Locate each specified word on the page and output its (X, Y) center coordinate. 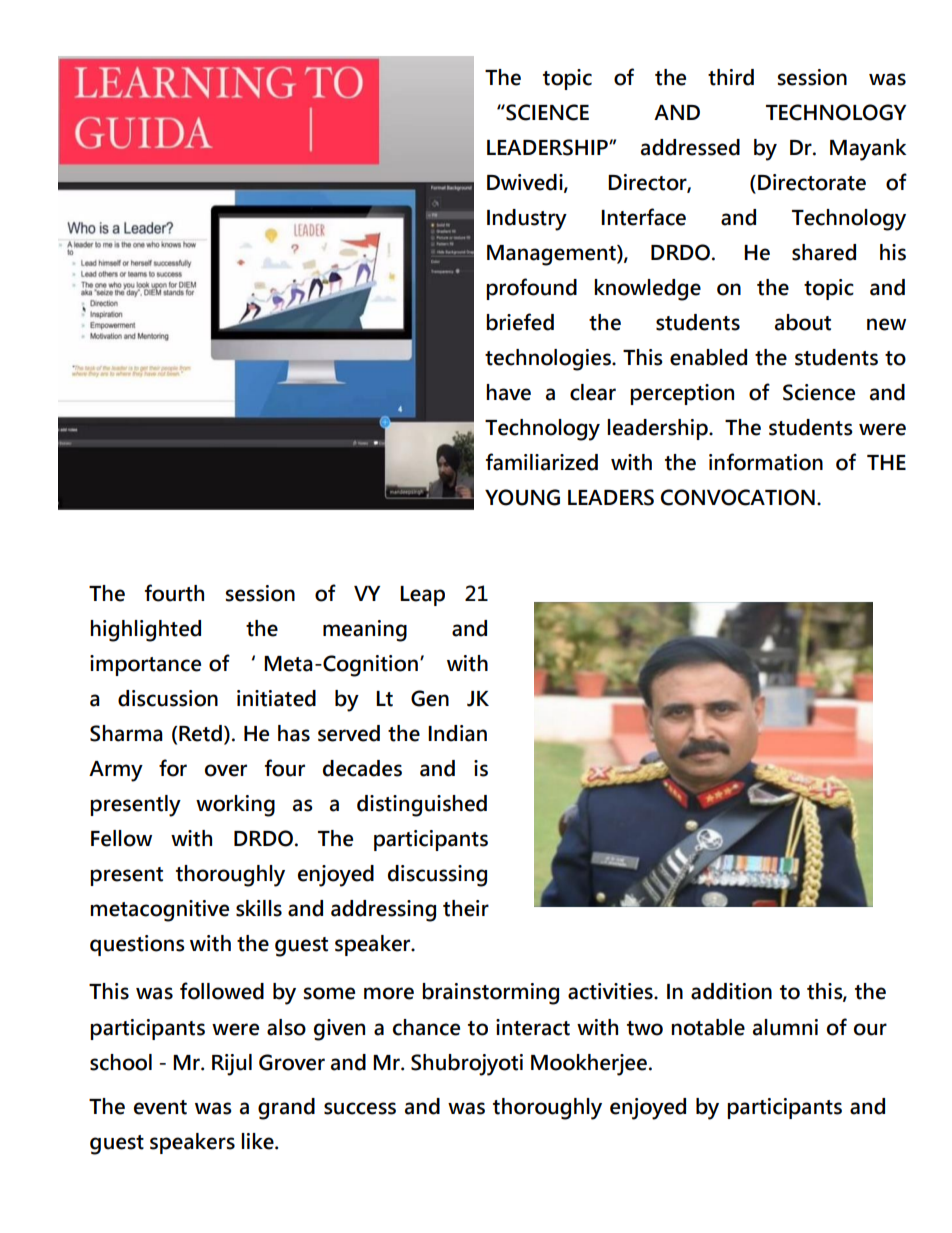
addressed (690, 147)
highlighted (145, 631)
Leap (422, 596)
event (160, 1107)
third (731, 77)
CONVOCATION (738, 497)
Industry (527, 220)
